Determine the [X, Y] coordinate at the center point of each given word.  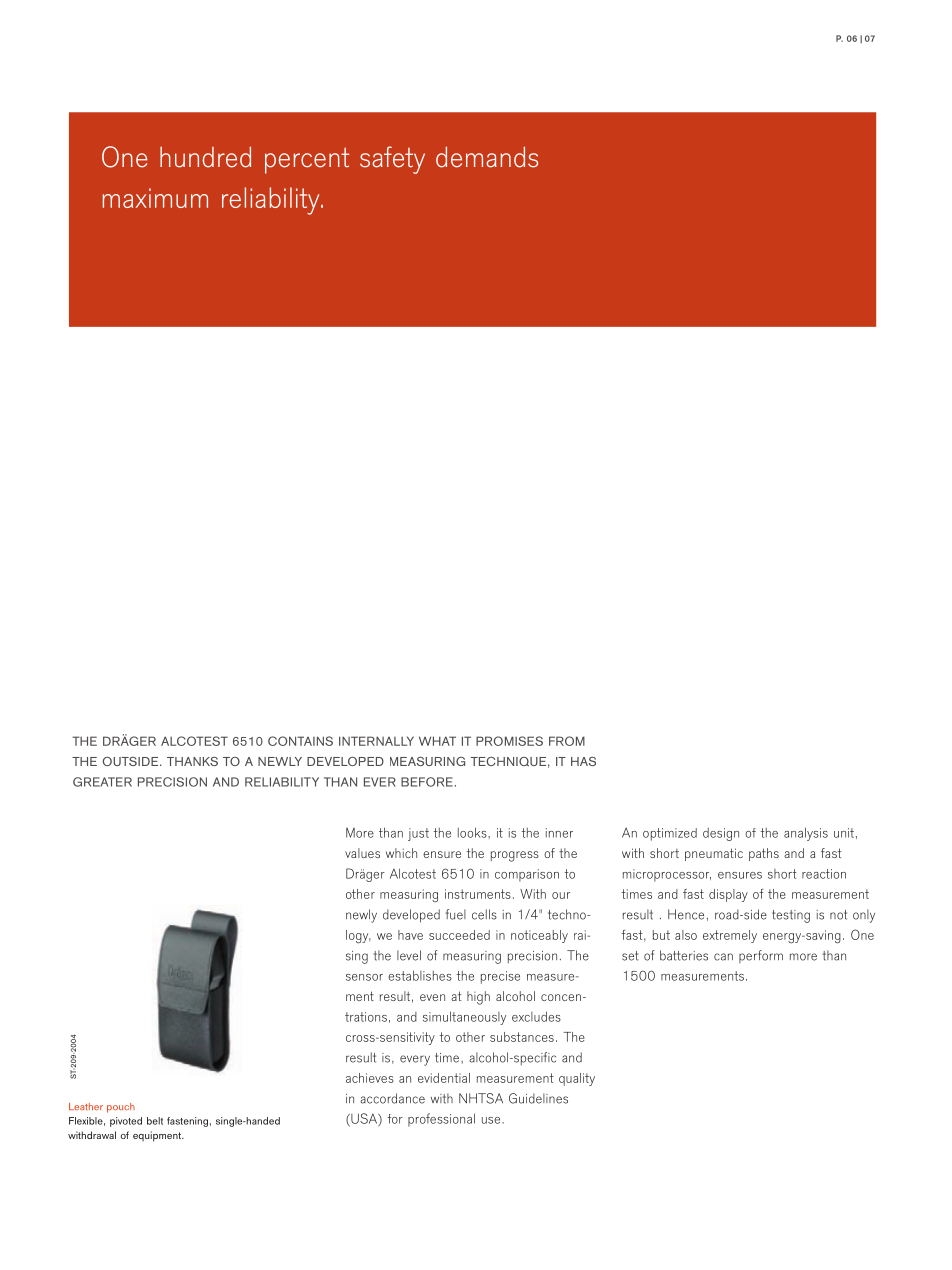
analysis [806, 834]
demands [487, 157]
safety [392, 160]
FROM [567, 741]
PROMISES [509, 741]
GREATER [102, 782]
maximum [155, 198]
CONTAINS [300, 741]
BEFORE [427, 782]
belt [155, 1121]
